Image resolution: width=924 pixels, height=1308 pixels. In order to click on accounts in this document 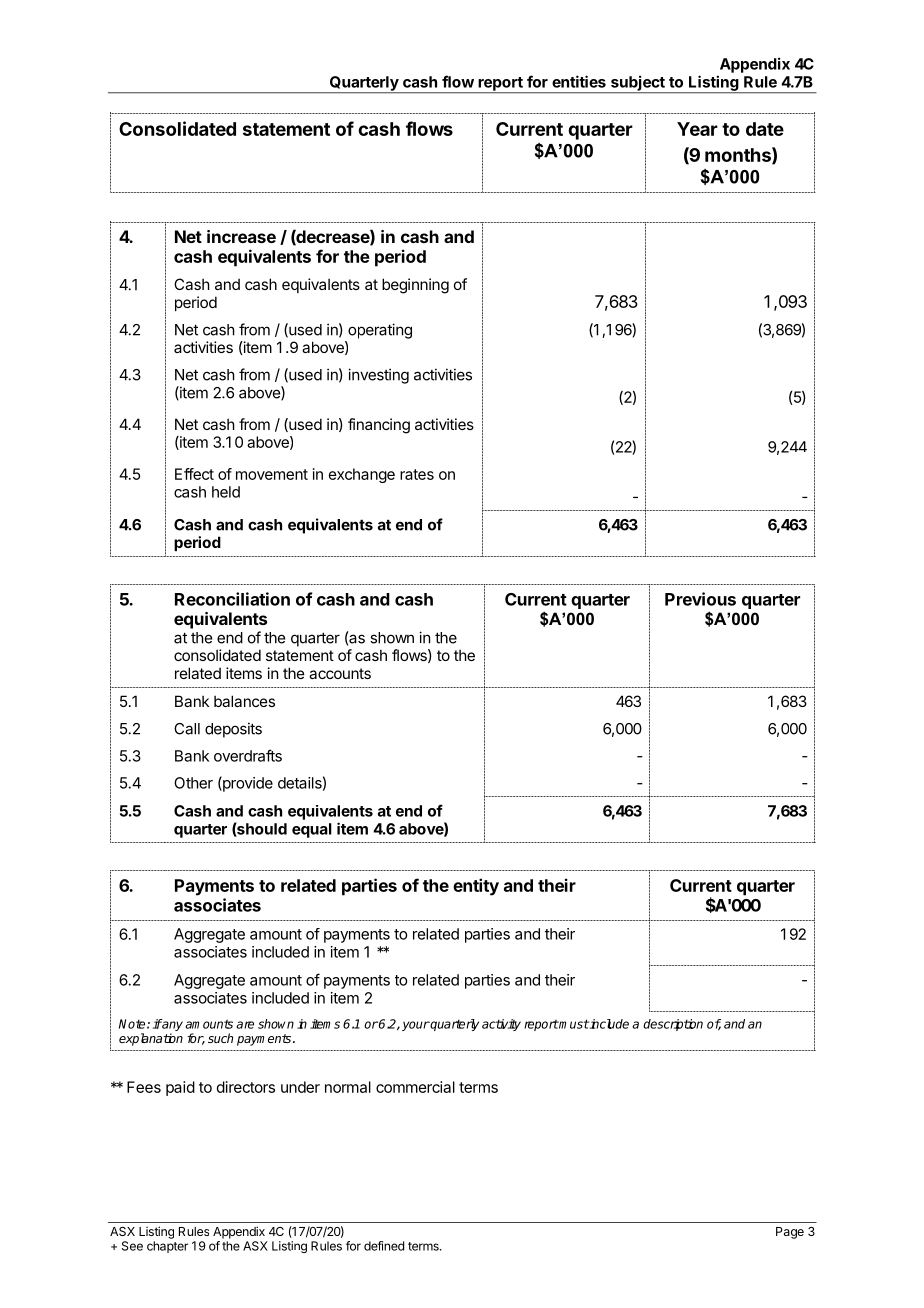, I will do `click(340, 673)`.
